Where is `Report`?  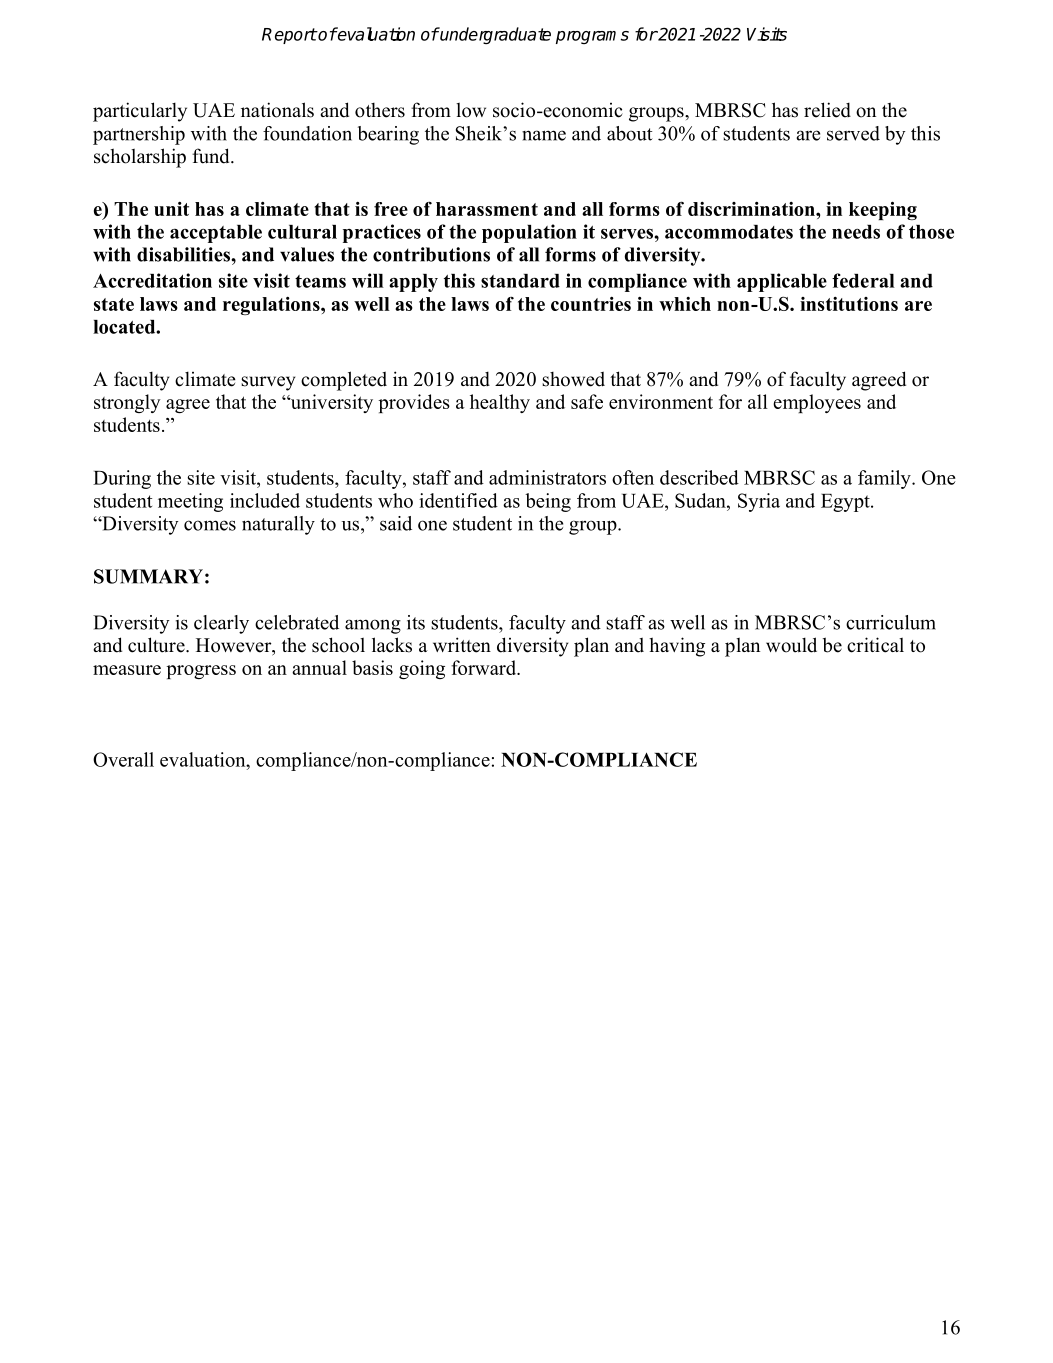 Report is located at coordinates (289, 36).
